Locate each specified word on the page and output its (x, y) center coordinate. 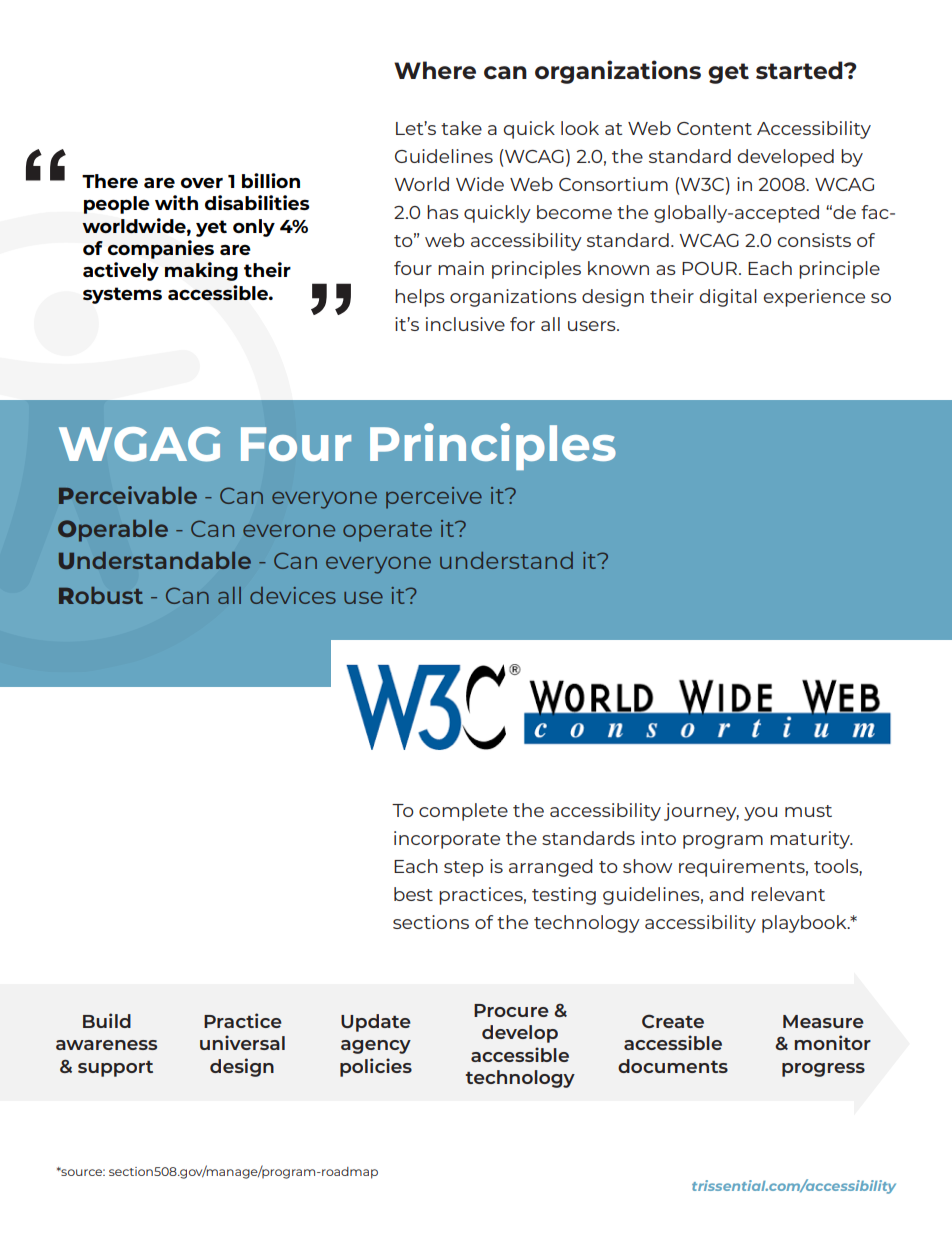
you (760, 814)
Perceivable (128, 495)
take (461, 128)
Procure (511, 1010)
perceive (434, 498)
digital (728, 298)
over (202, 182)
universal (242, 1042)
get (728, 73)
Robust (101, 595)
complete (463, 812)
